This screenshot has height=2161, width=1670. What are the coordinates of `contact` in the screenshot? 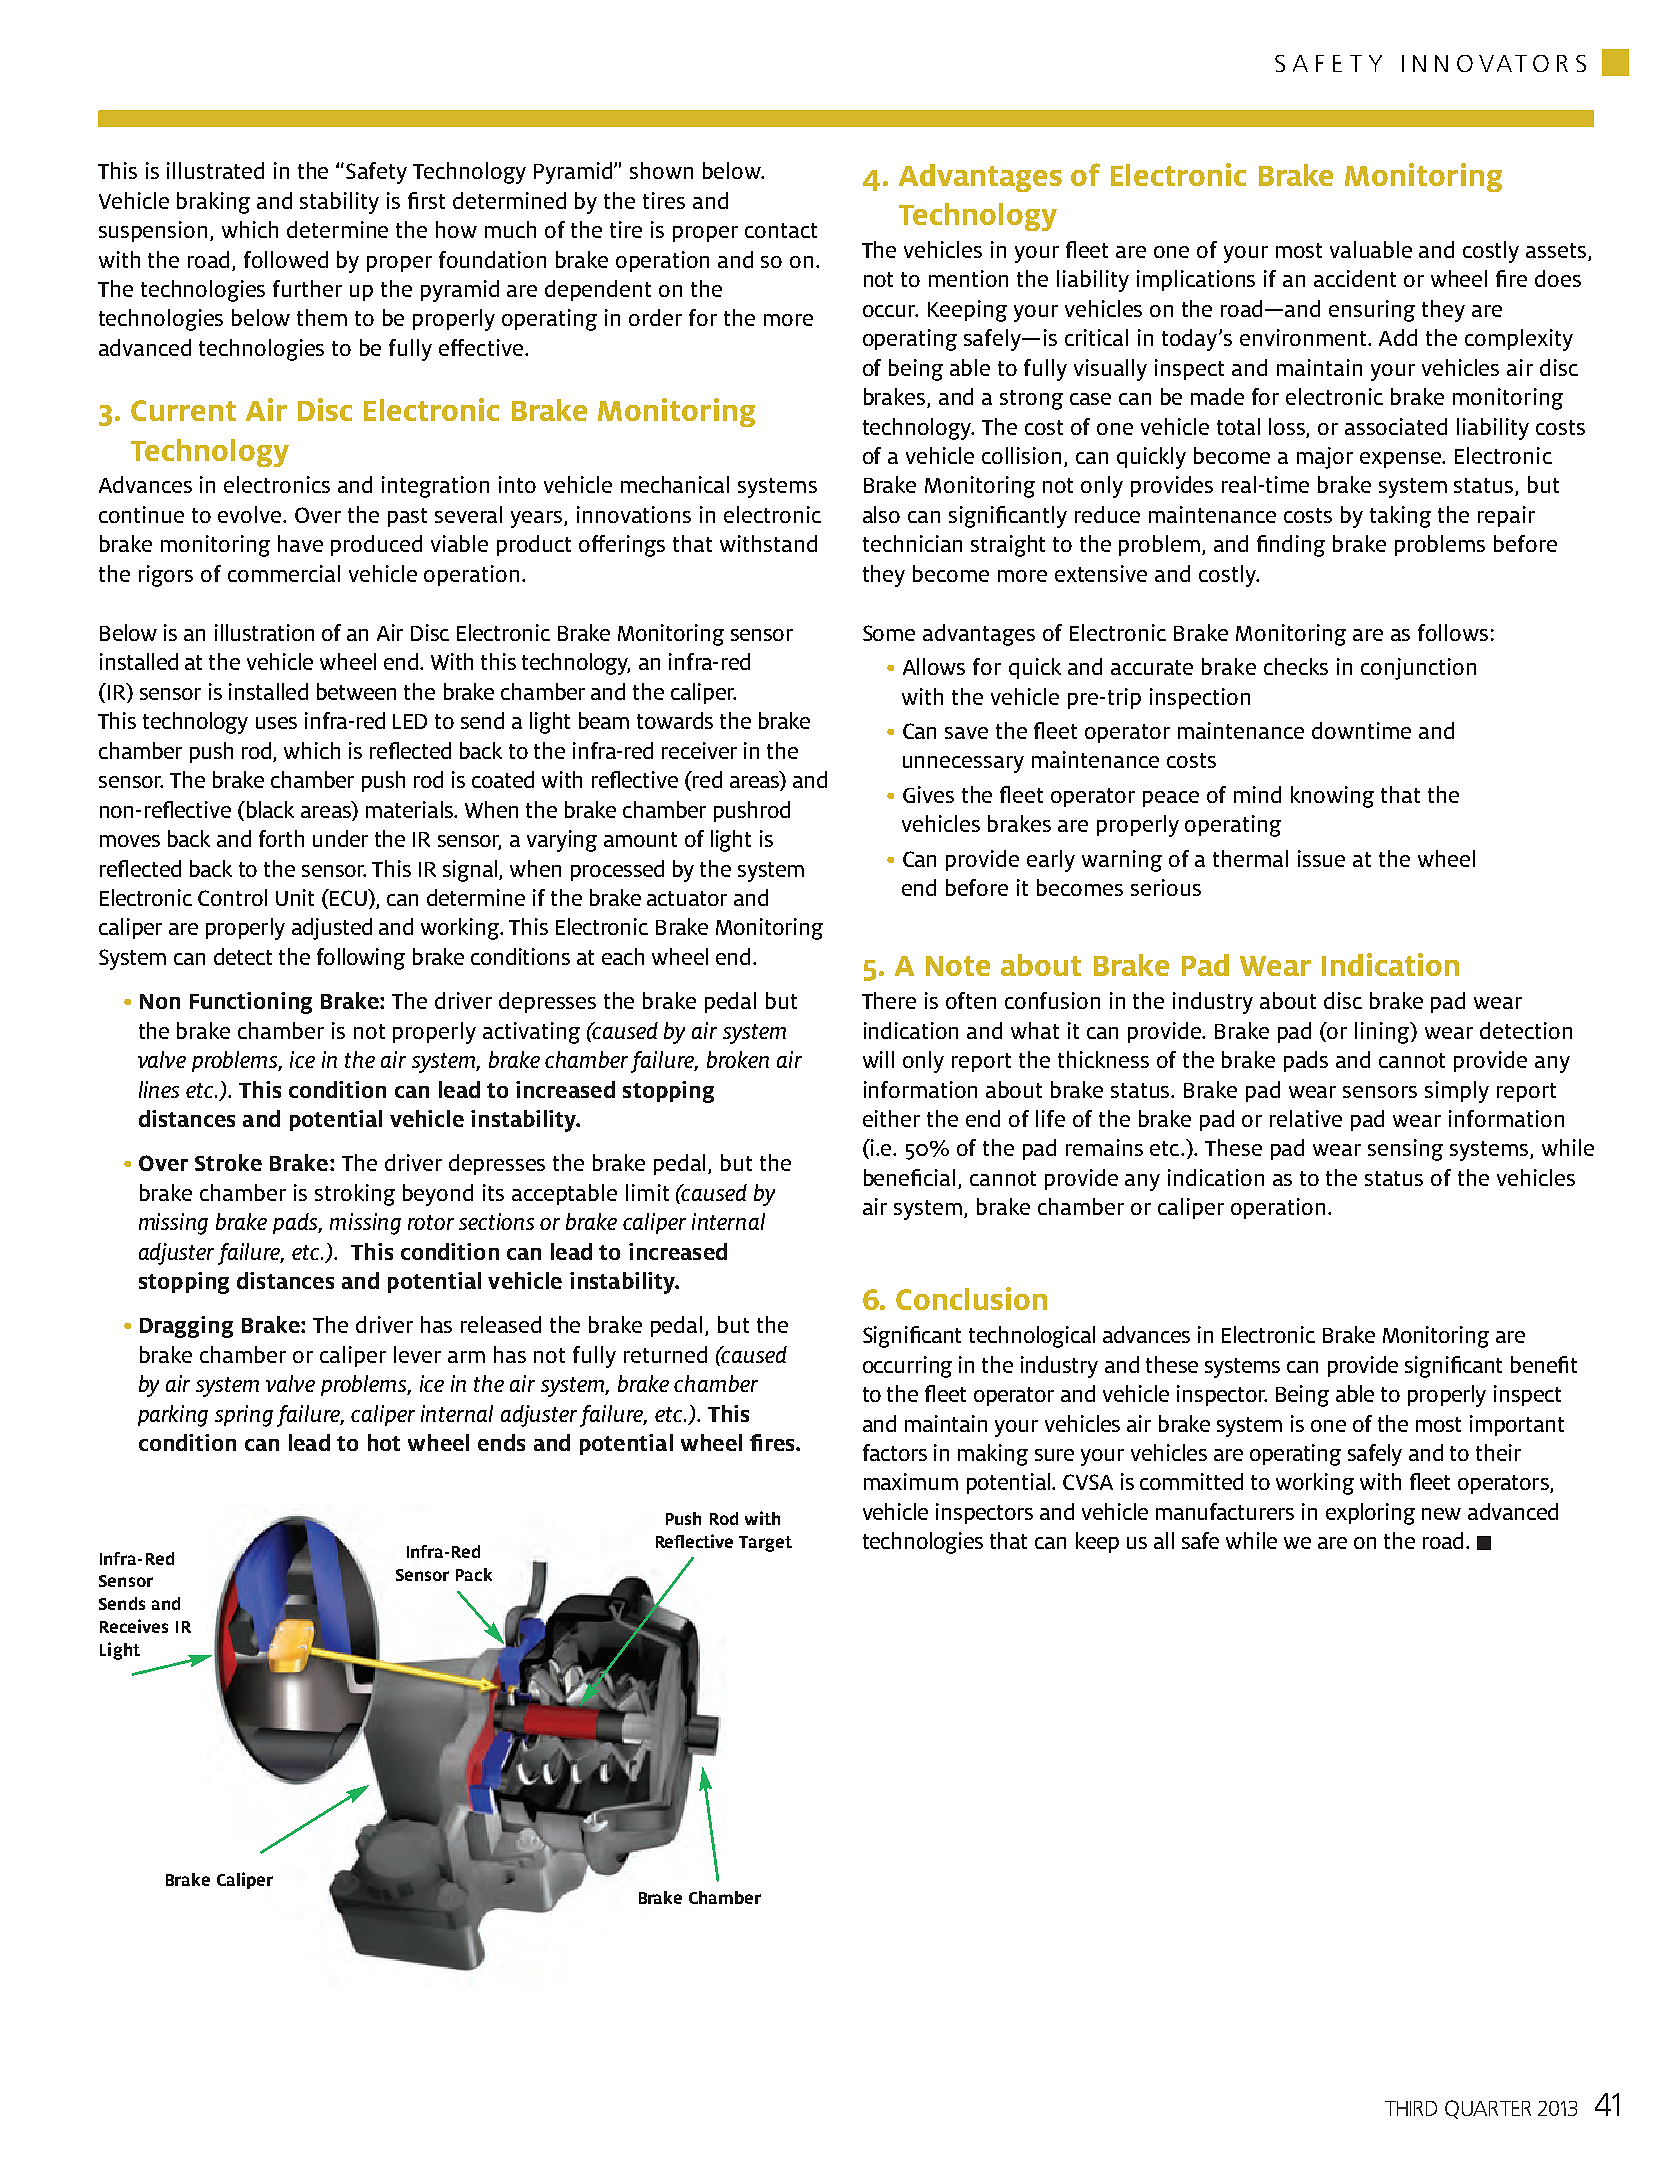 It's located at (781, 230).
